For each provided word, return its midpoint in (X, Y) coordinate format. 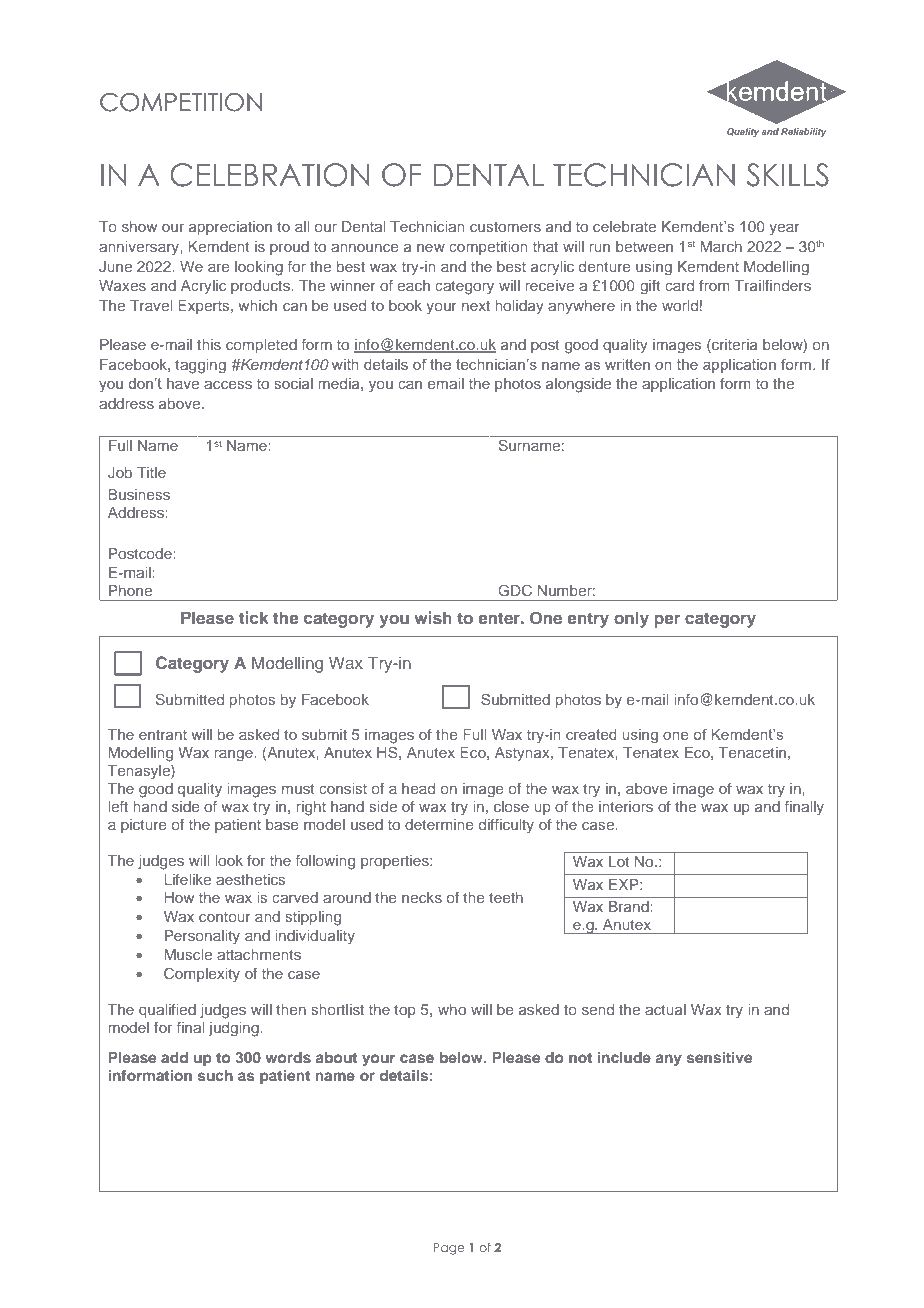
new (431, 247)
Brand (630, 906)
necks (422, 897)
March (721, 246)
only (631, 619)
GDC (515, 590)
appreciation (230, 228)
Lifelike (188, 879)
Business (139, 494)
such (215, 1075)
